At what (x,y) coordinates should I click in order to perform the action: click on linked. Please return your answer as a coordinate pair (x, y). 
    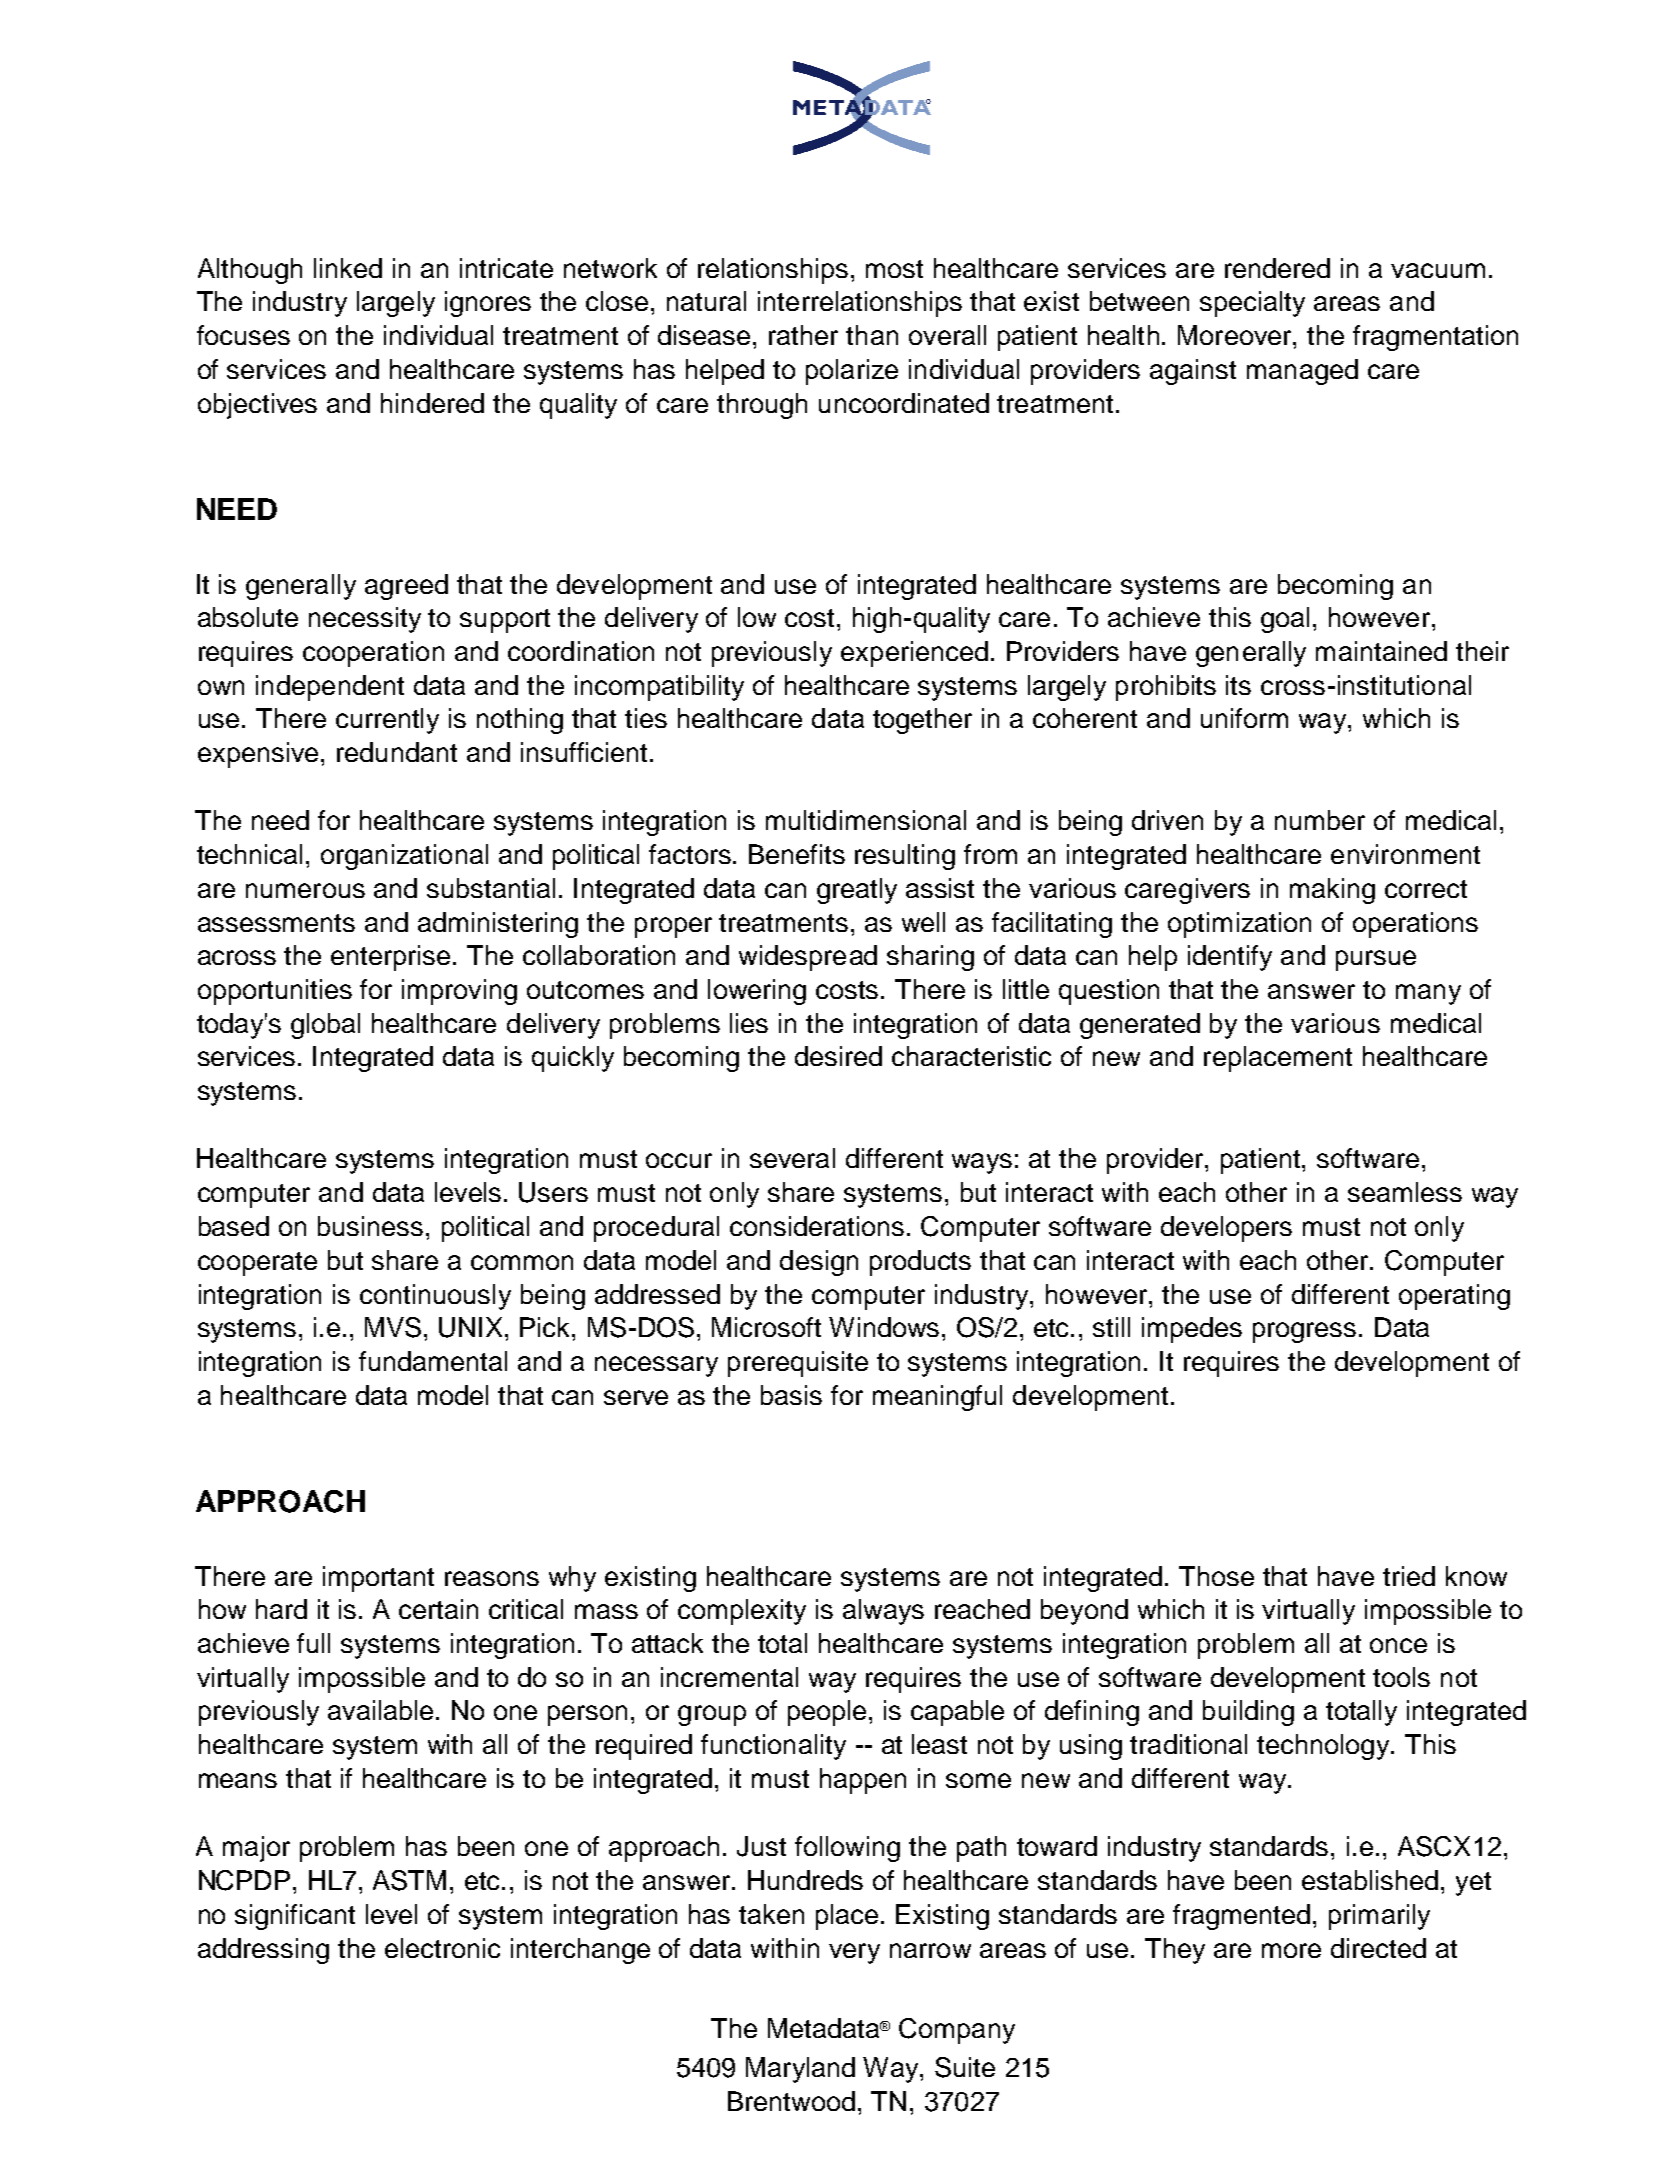
    Looking at the image, I should click on (348, 268).
